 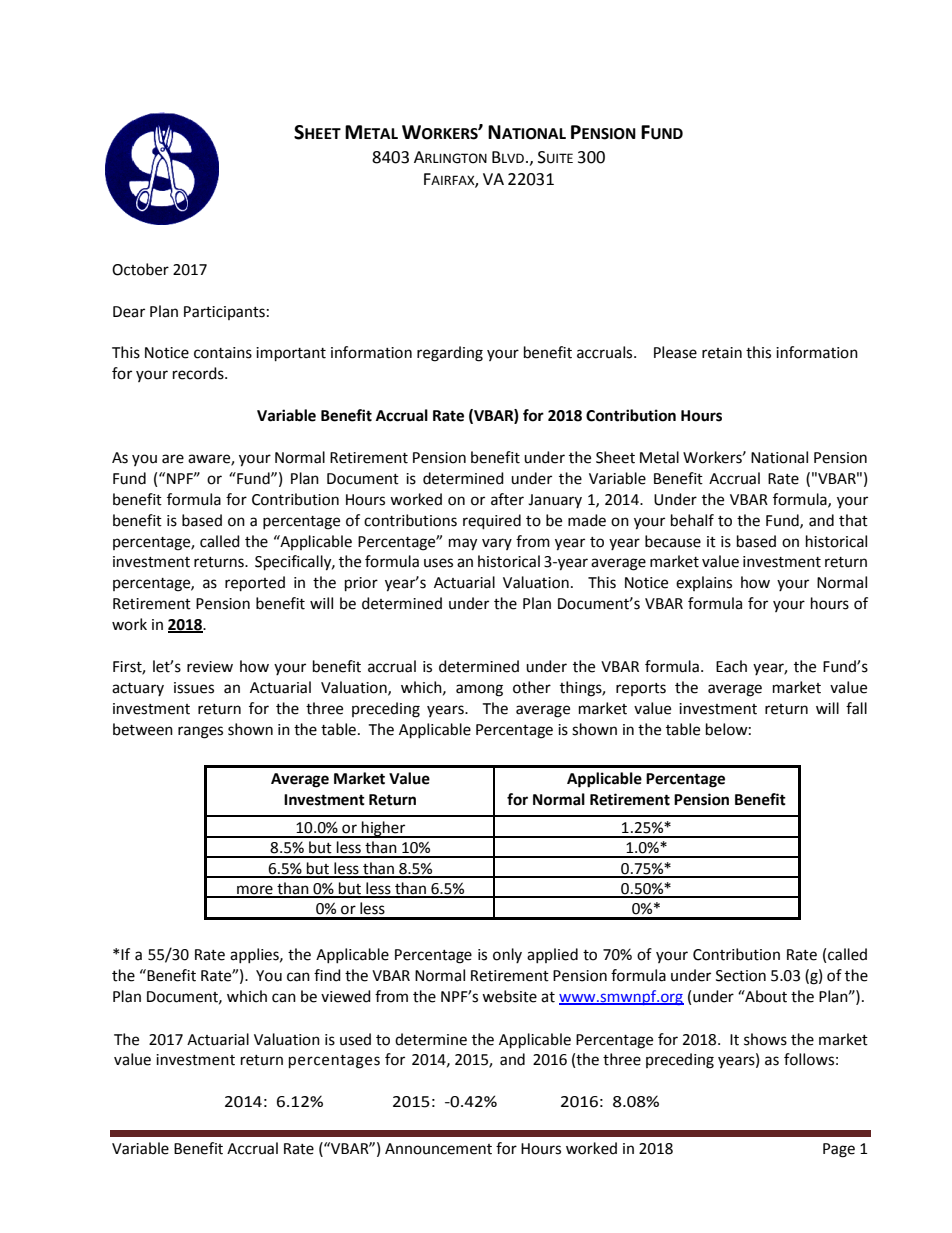 What do you see at coordinates (200, 732) in the screenshot?
I see `ranges` at bounding box center [200, 732].
